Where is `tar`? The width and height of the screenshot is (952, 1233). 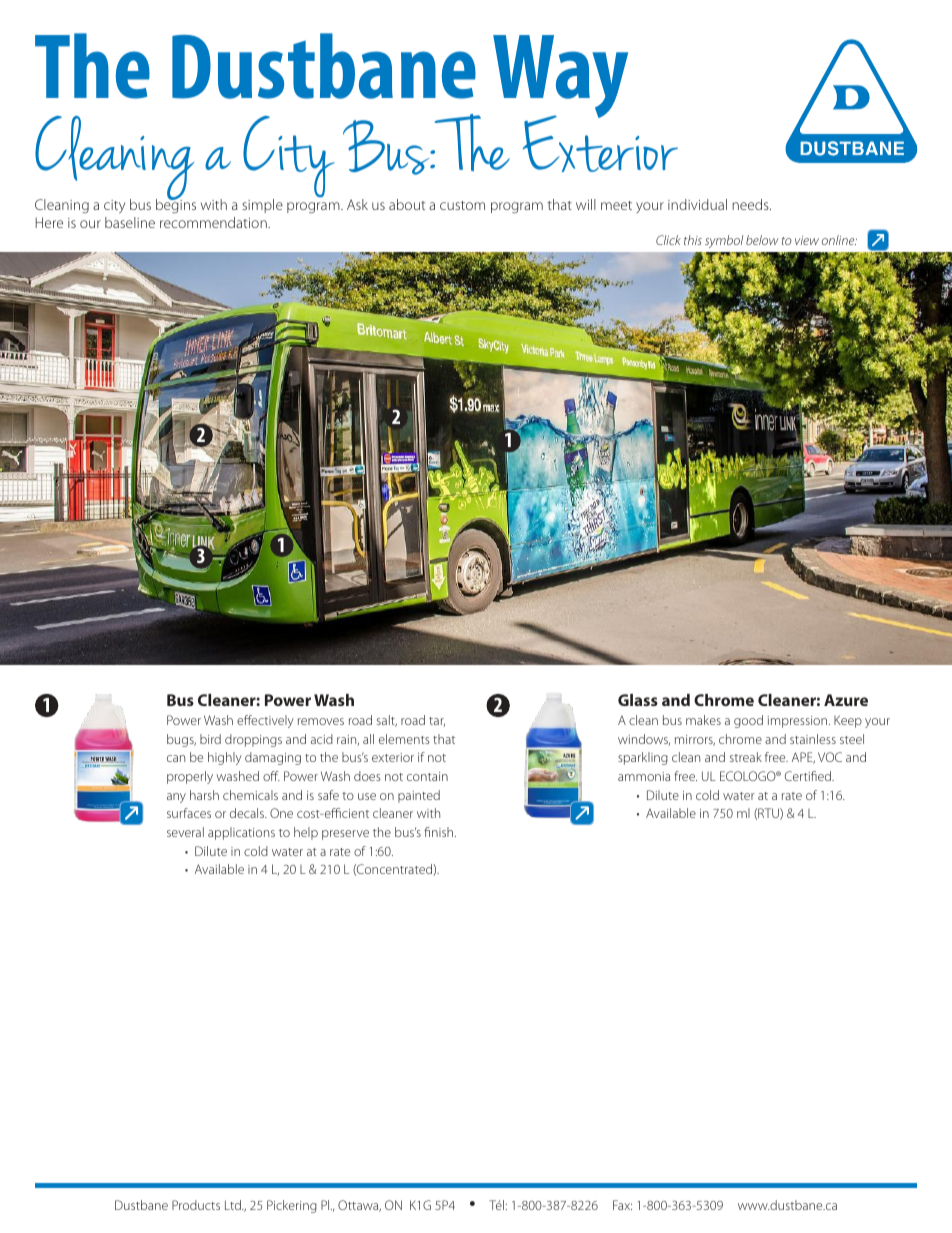
tar is located at coordinates (437, 721).
